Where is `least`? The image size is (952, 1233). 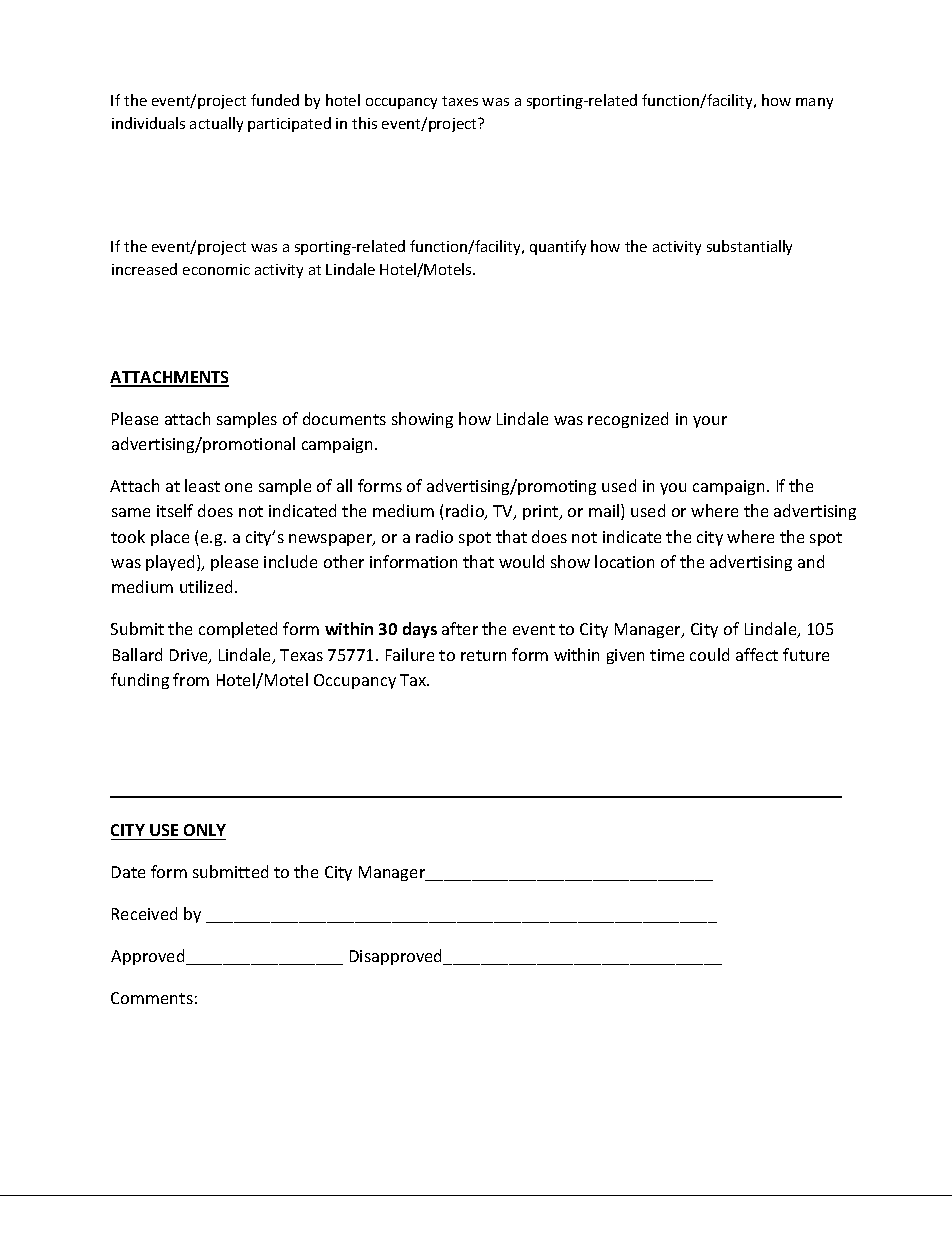 least is located at coordinates (202, 485).
